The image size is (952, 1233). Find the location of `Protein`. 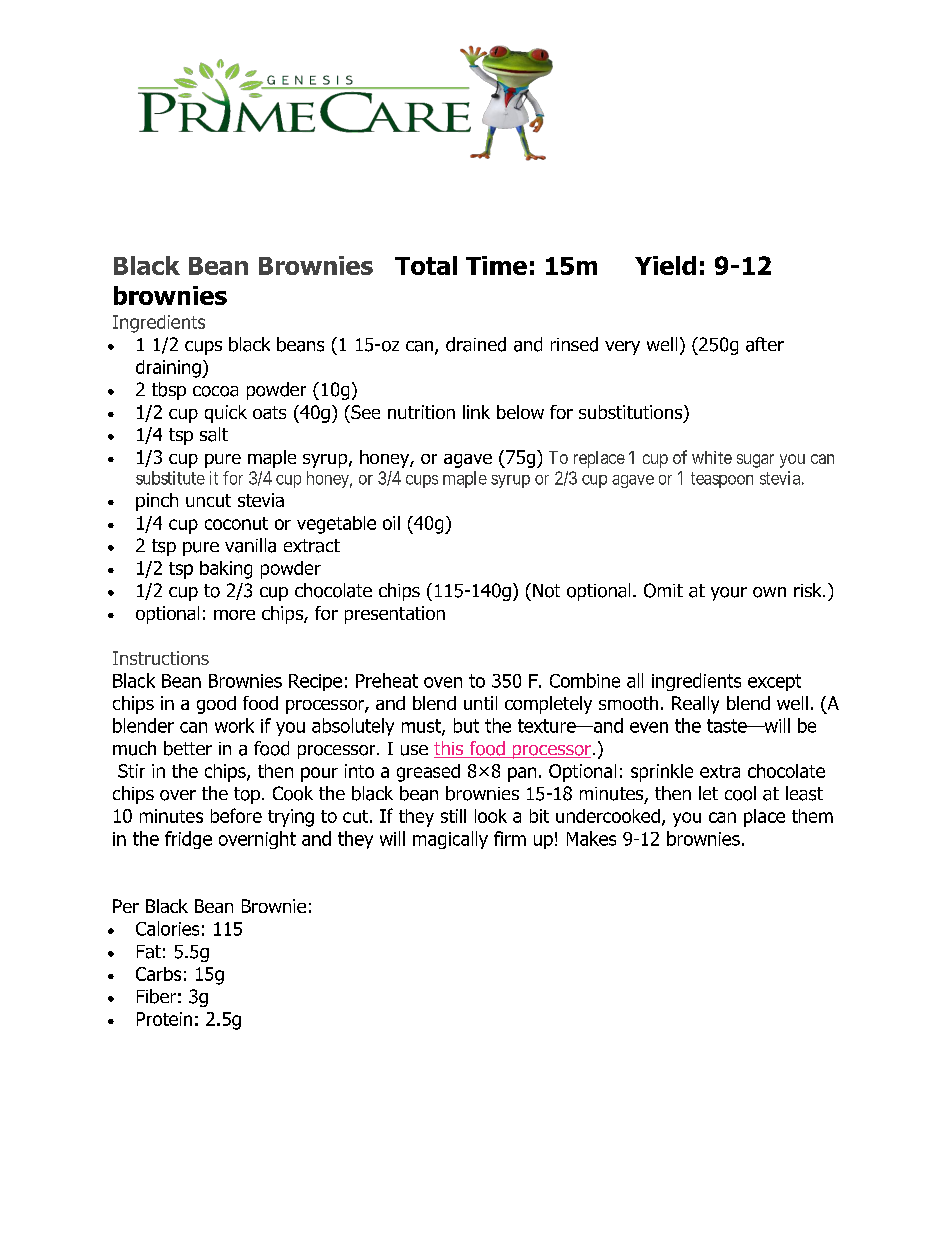

Protein is located at coordinates (164, 1019).
